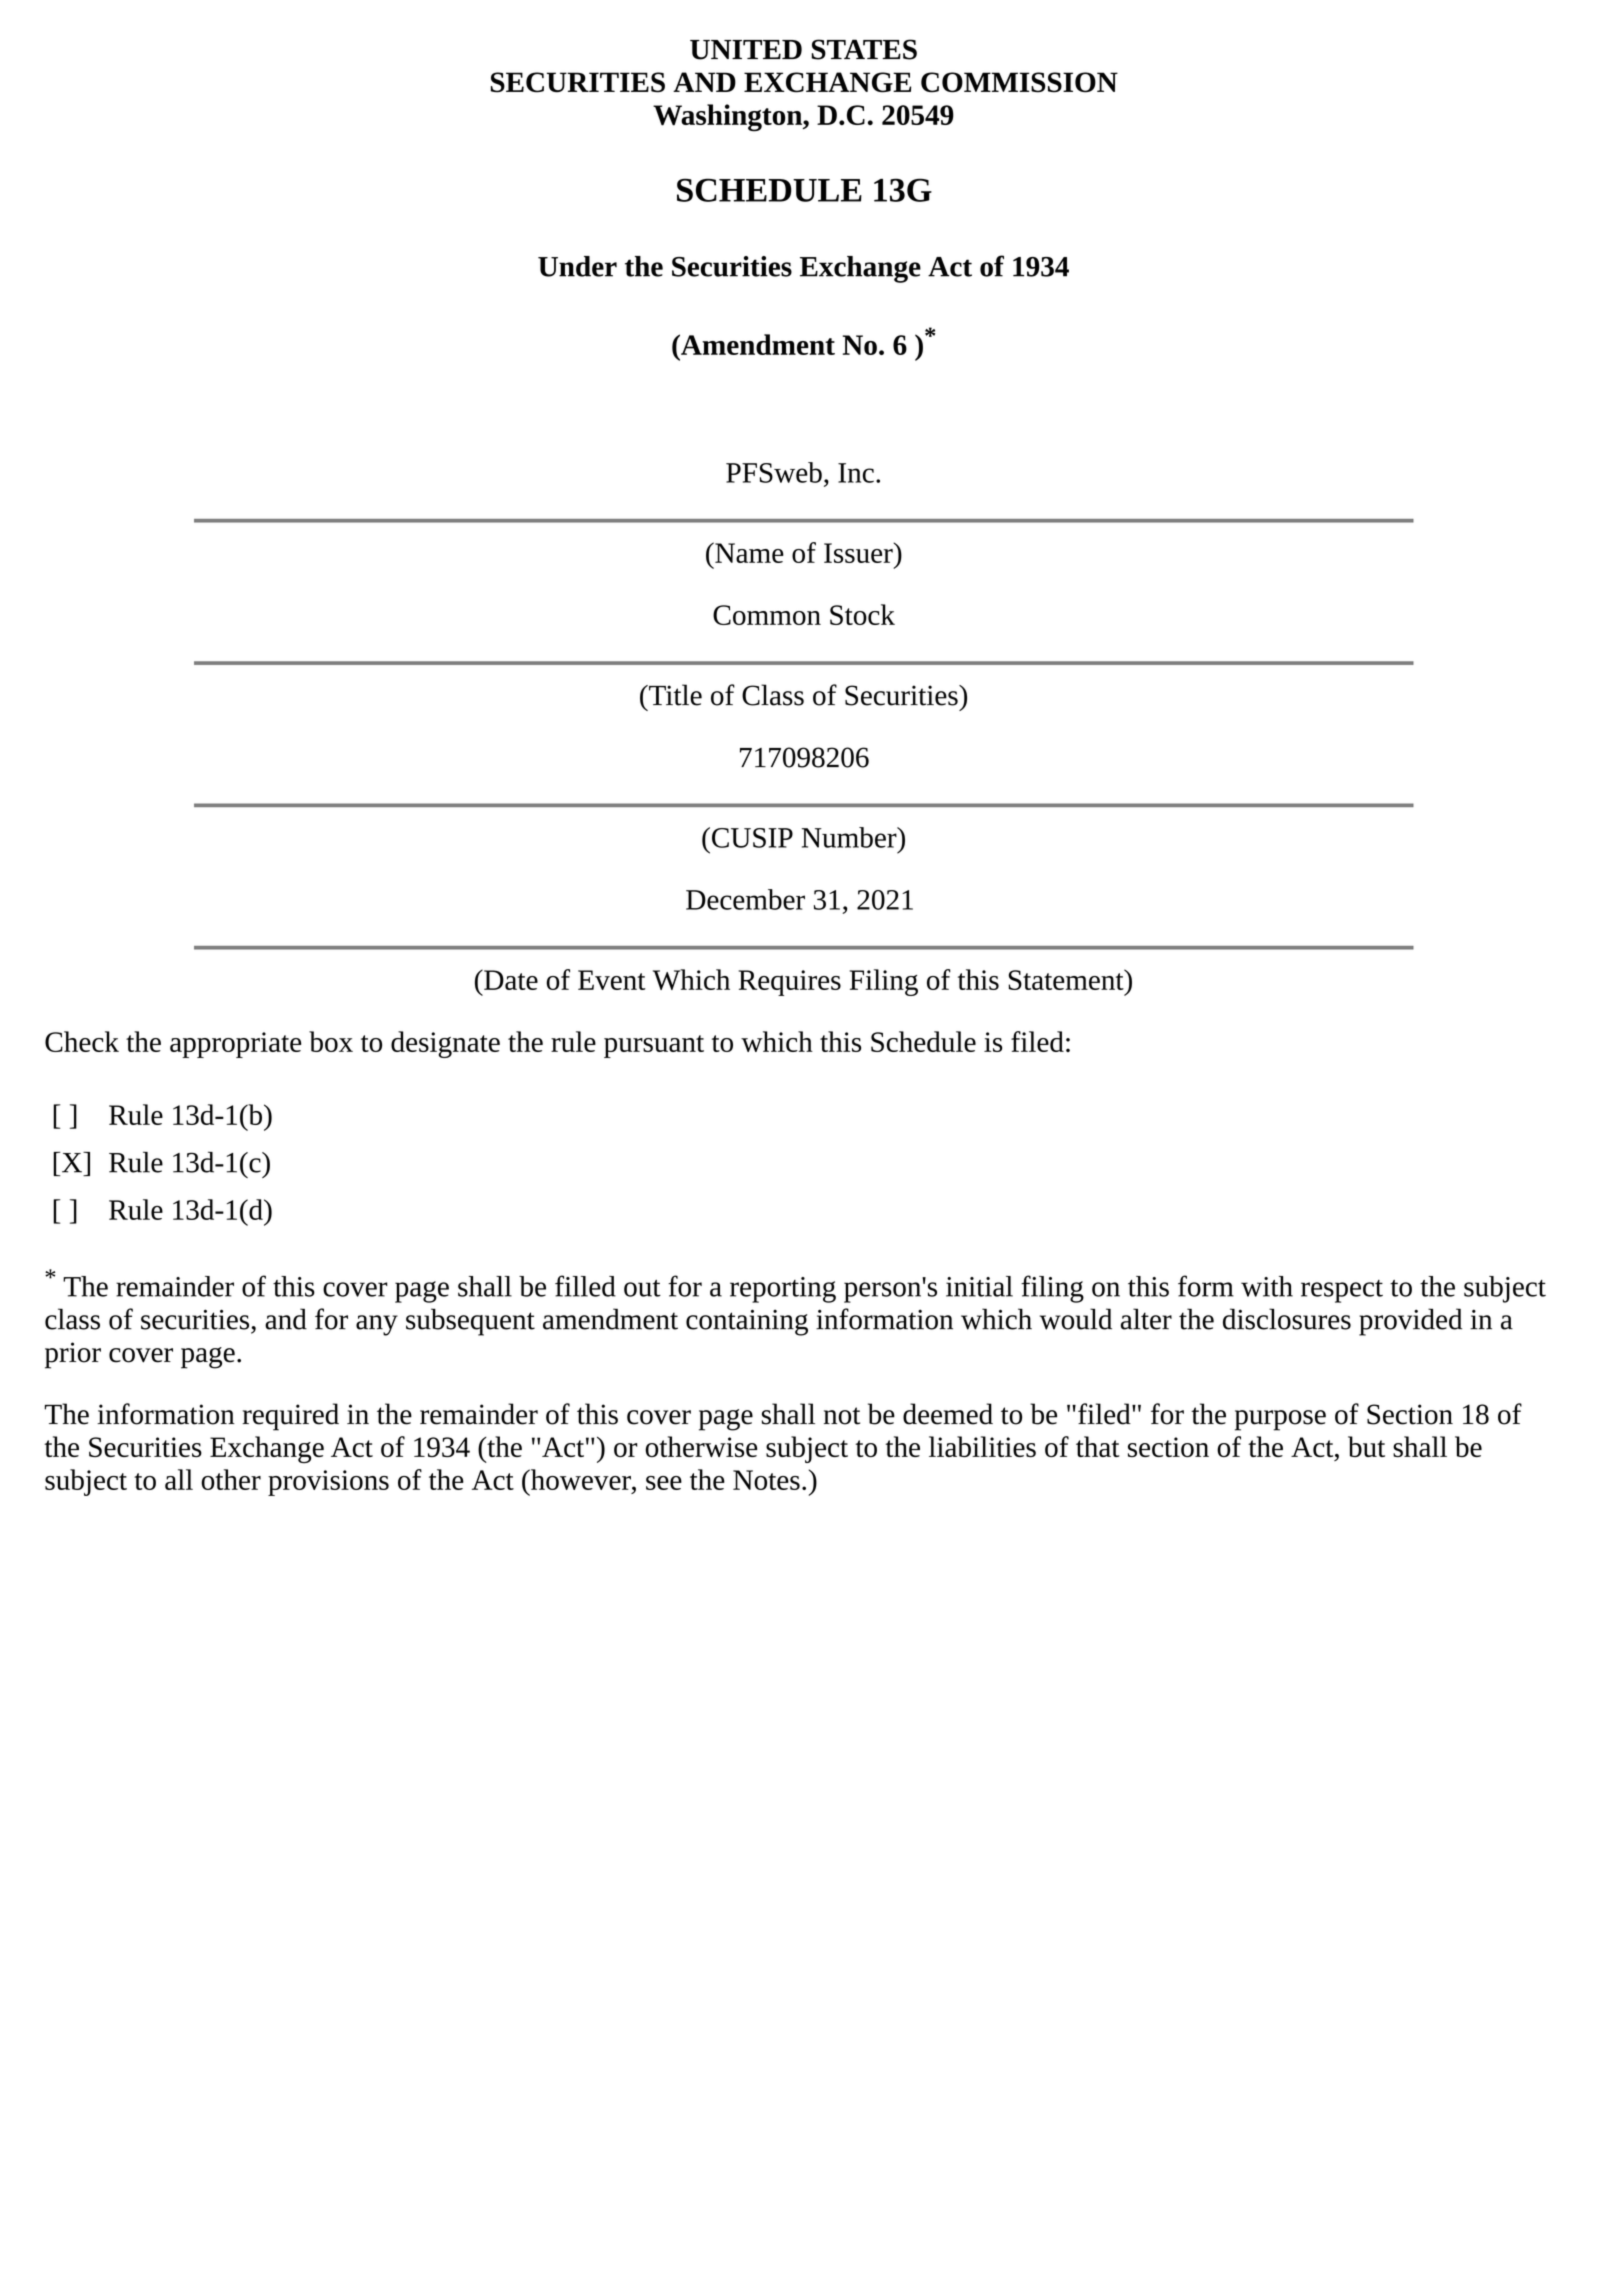  I want to click on Statement, so click(1067, 979).
